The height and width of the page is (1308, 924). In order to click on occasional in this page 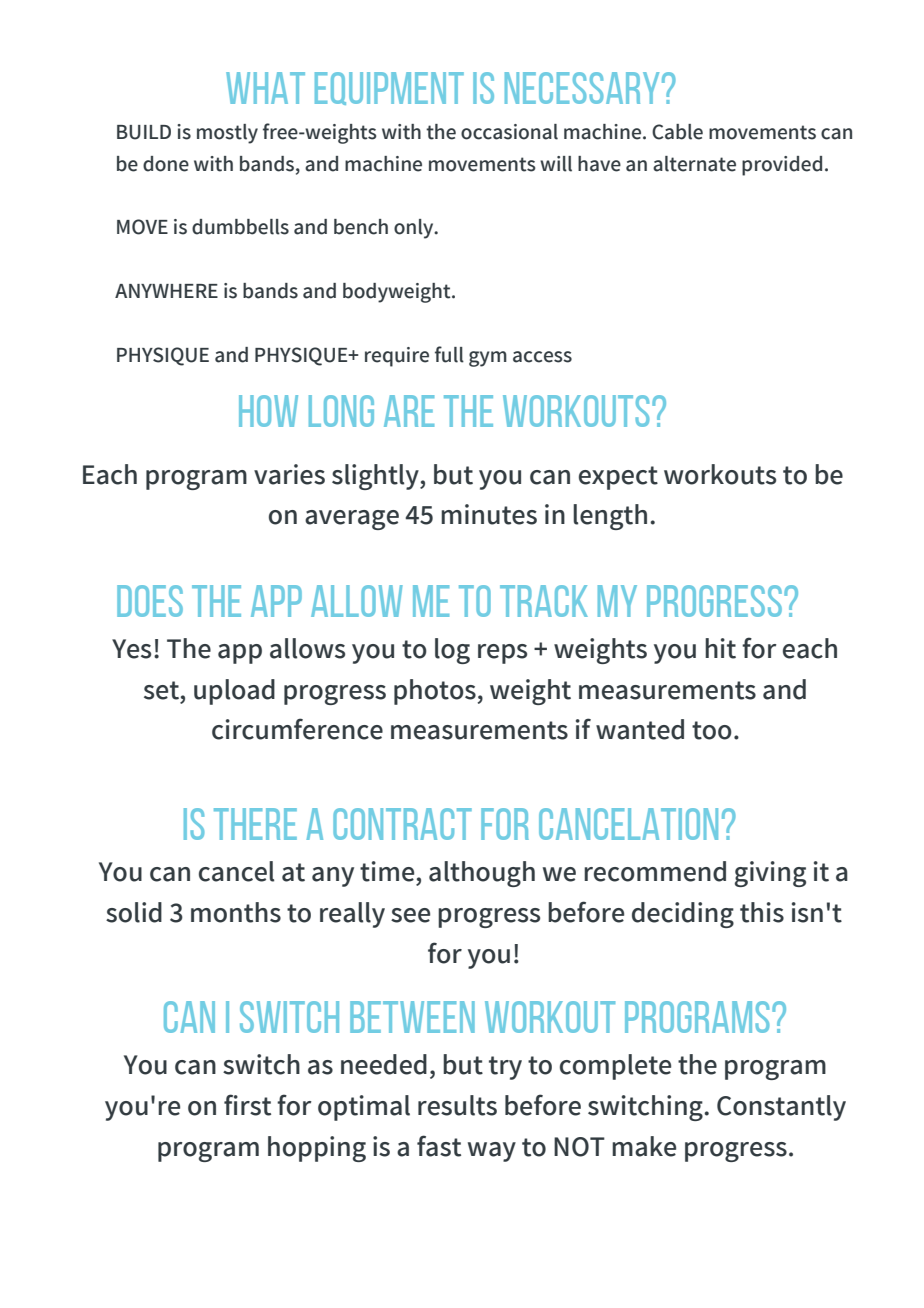, I will do `click(509, 132)`.
